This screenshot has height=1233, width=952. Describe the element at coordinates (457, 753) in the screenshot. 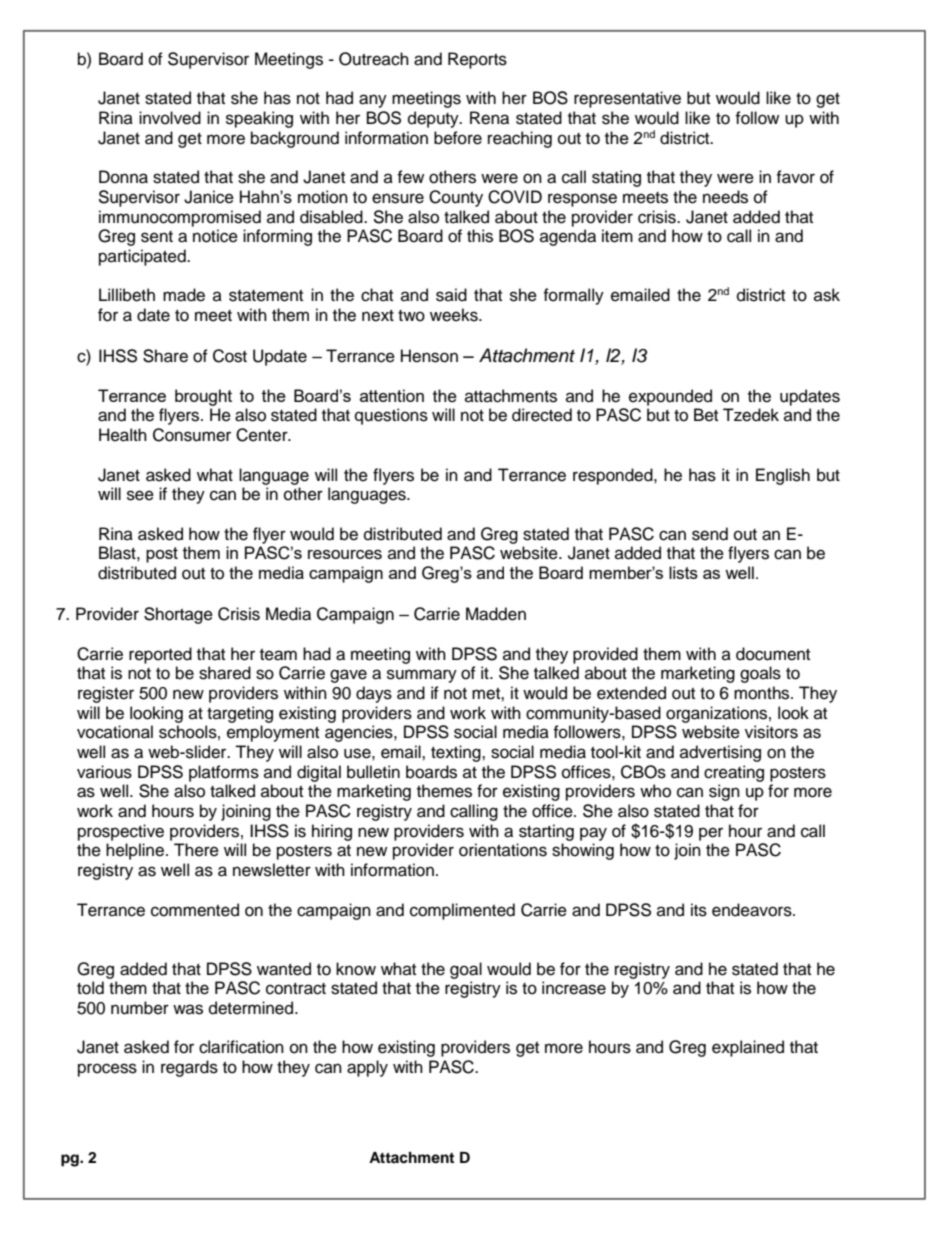

I see `texting` at that location.
